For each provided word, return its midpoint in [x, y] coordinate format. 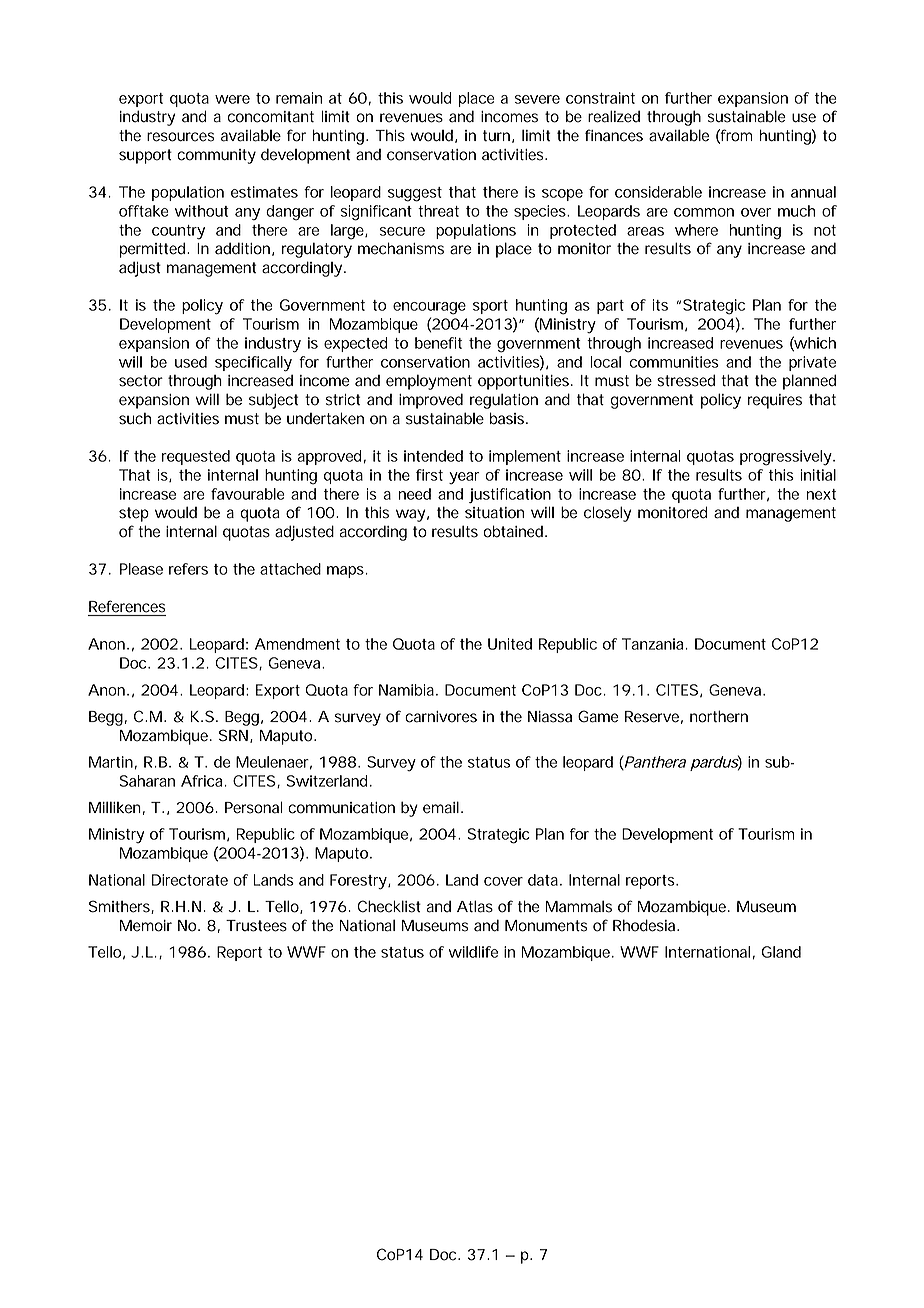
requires [775, 401]
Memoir [146, 926]
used [191, 362]
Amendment [297, 644]
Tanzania [652, 644]
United [510, 644]
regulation [504, 401]
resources [181, 137]
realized [614, 116]
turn [496, 136]
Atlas [475, 906]
